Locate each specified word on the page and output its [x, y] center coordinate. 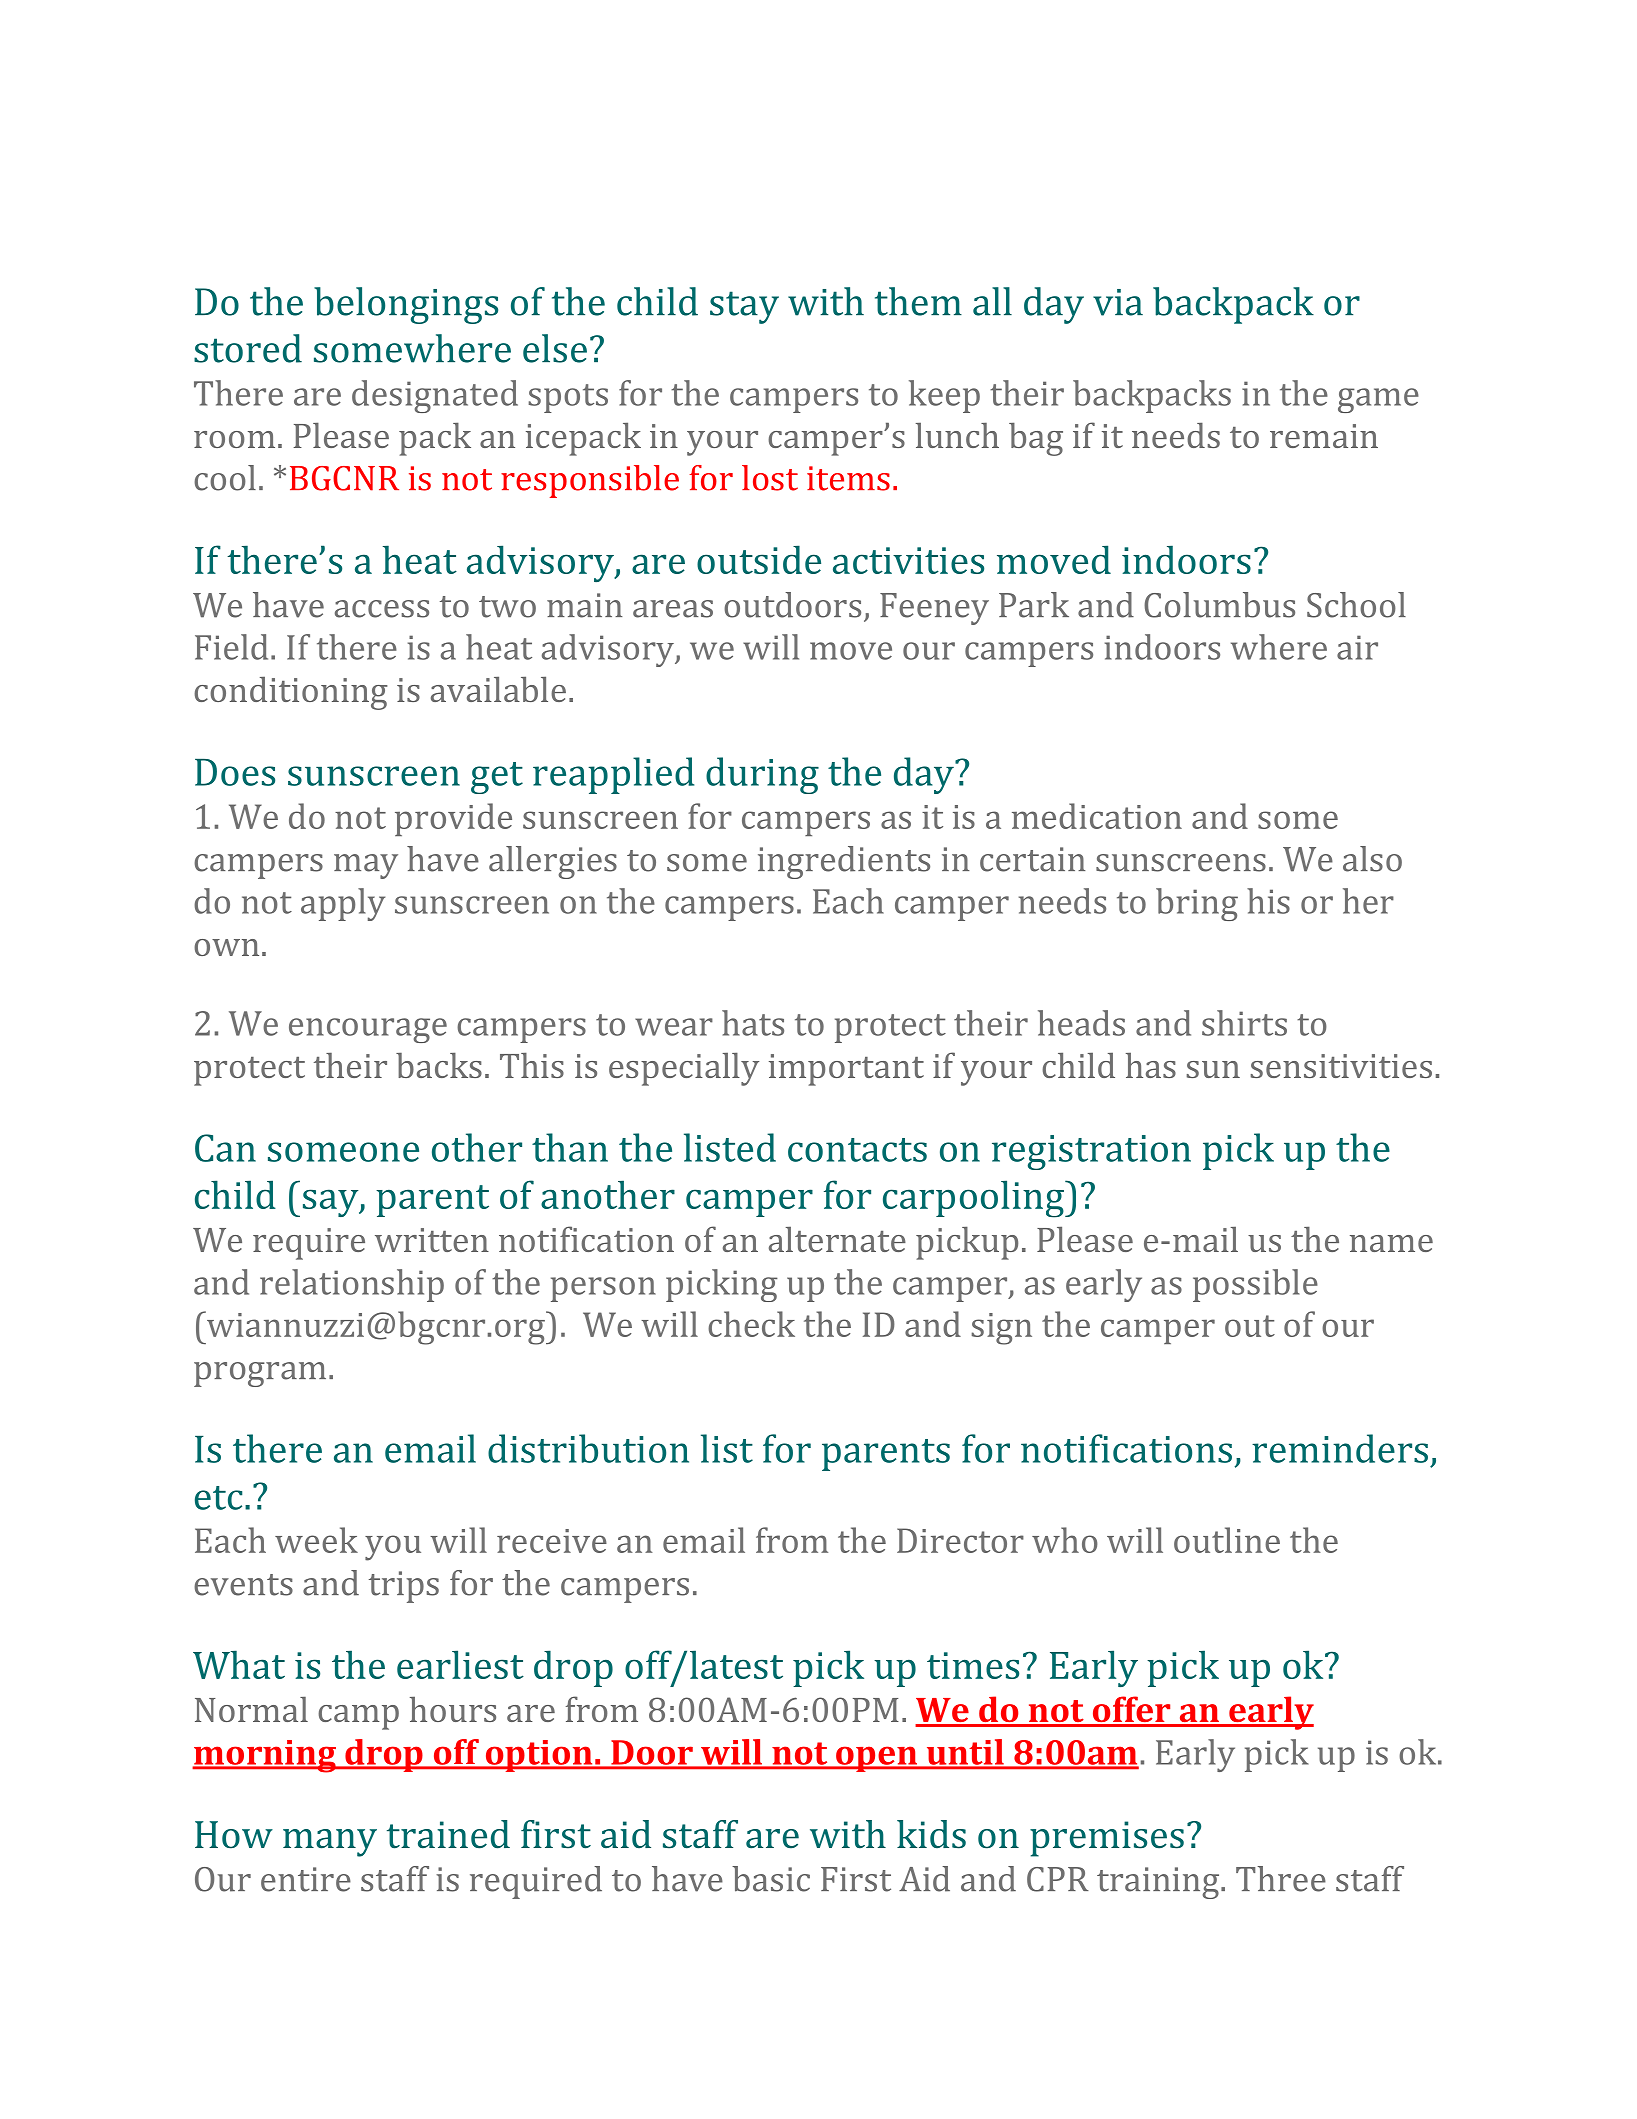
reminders [1340, 1448]
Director [960, 1540]
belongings [406, 305]
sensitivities [1341, 1066]
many [330, 1843]
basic [771, 1879]
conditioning [290, 693]
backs [439, 1065]
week [316, 1540]
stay [744, 307]
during [762, 775]
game [1378, 400]
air [1357, 647]
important [846, 1070]
